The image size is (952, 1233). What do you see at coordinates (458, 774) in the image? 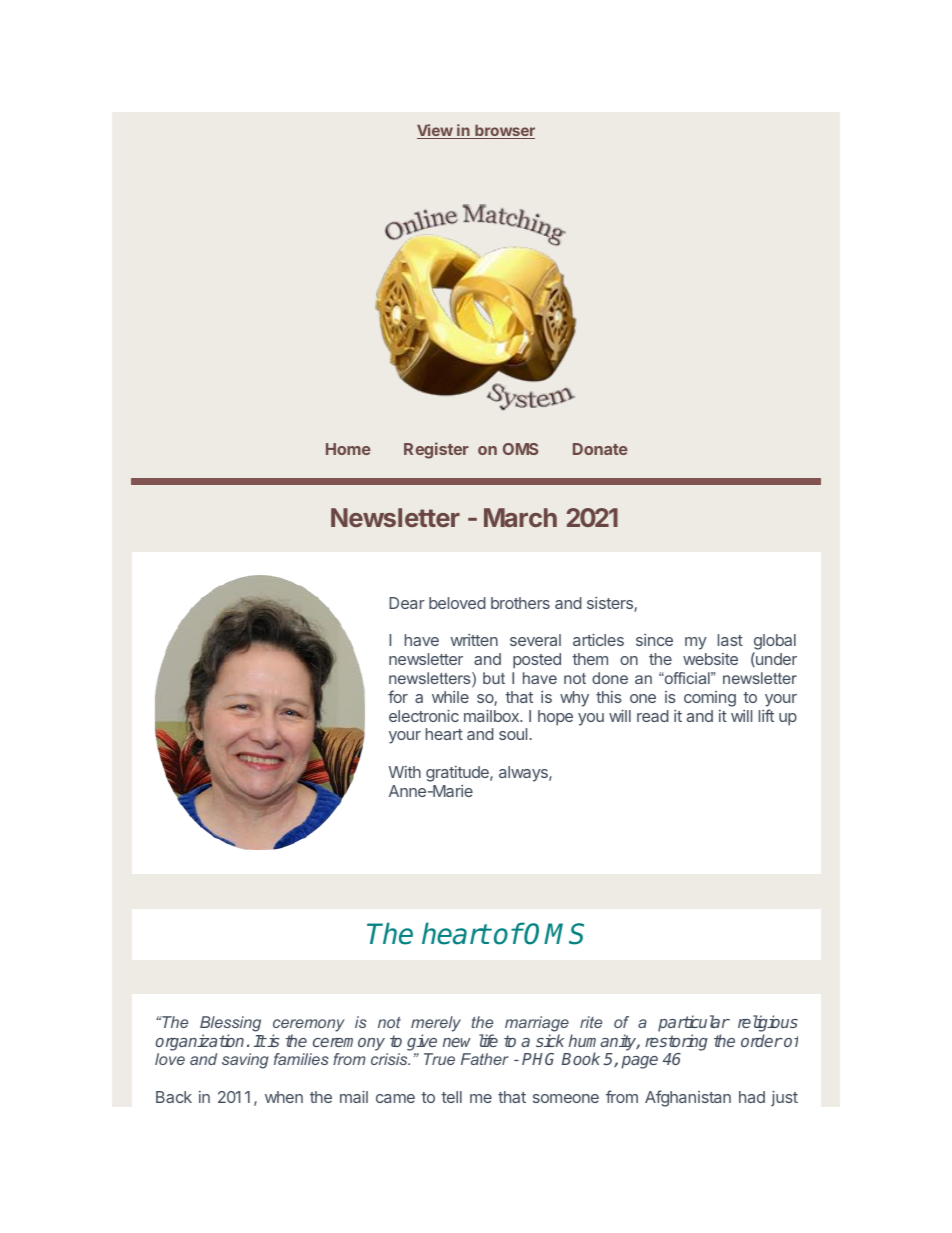
I see `gratitude` at bounding box center [458, 774].
